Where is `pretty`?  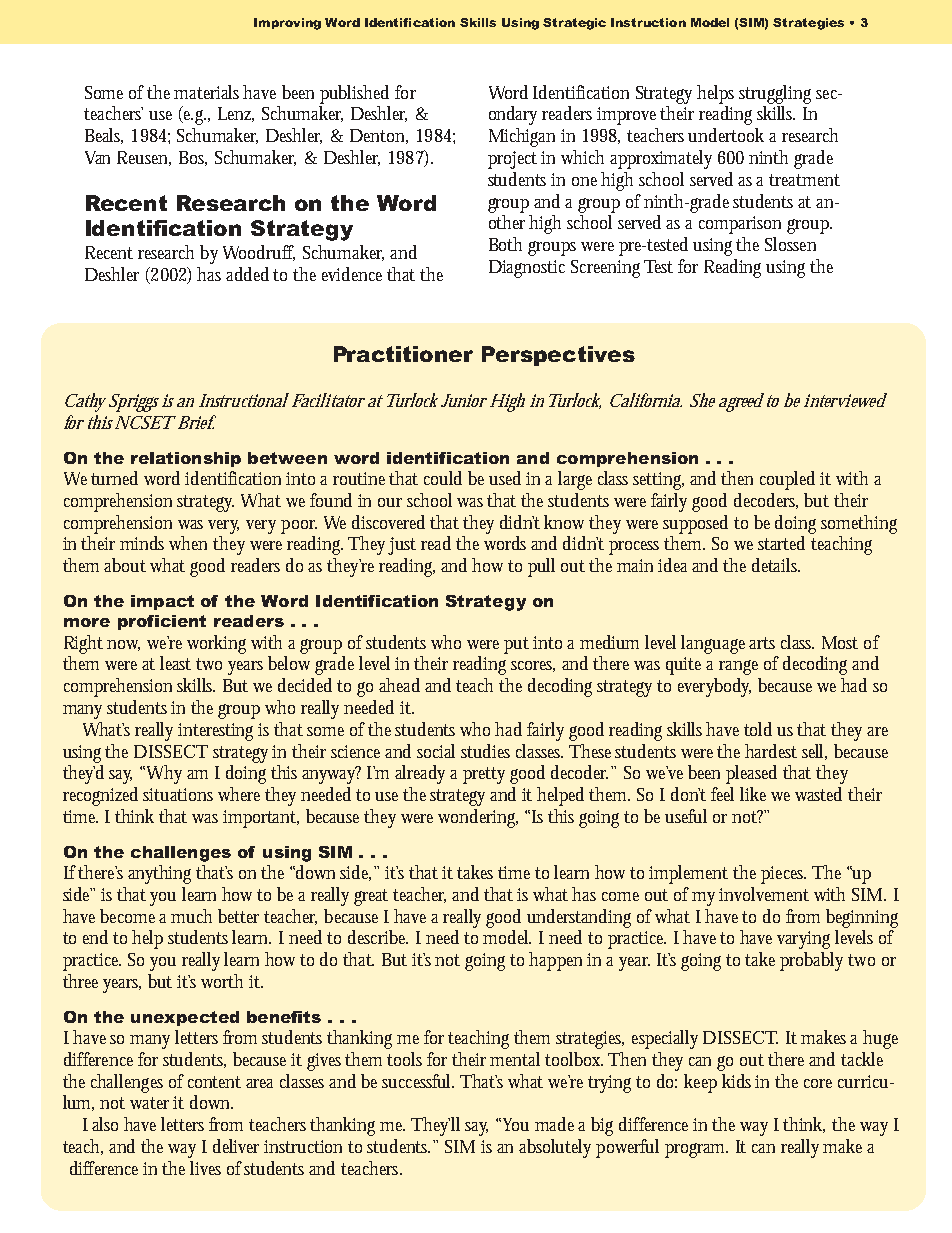 pretty is located at coordinates (484, 775).
